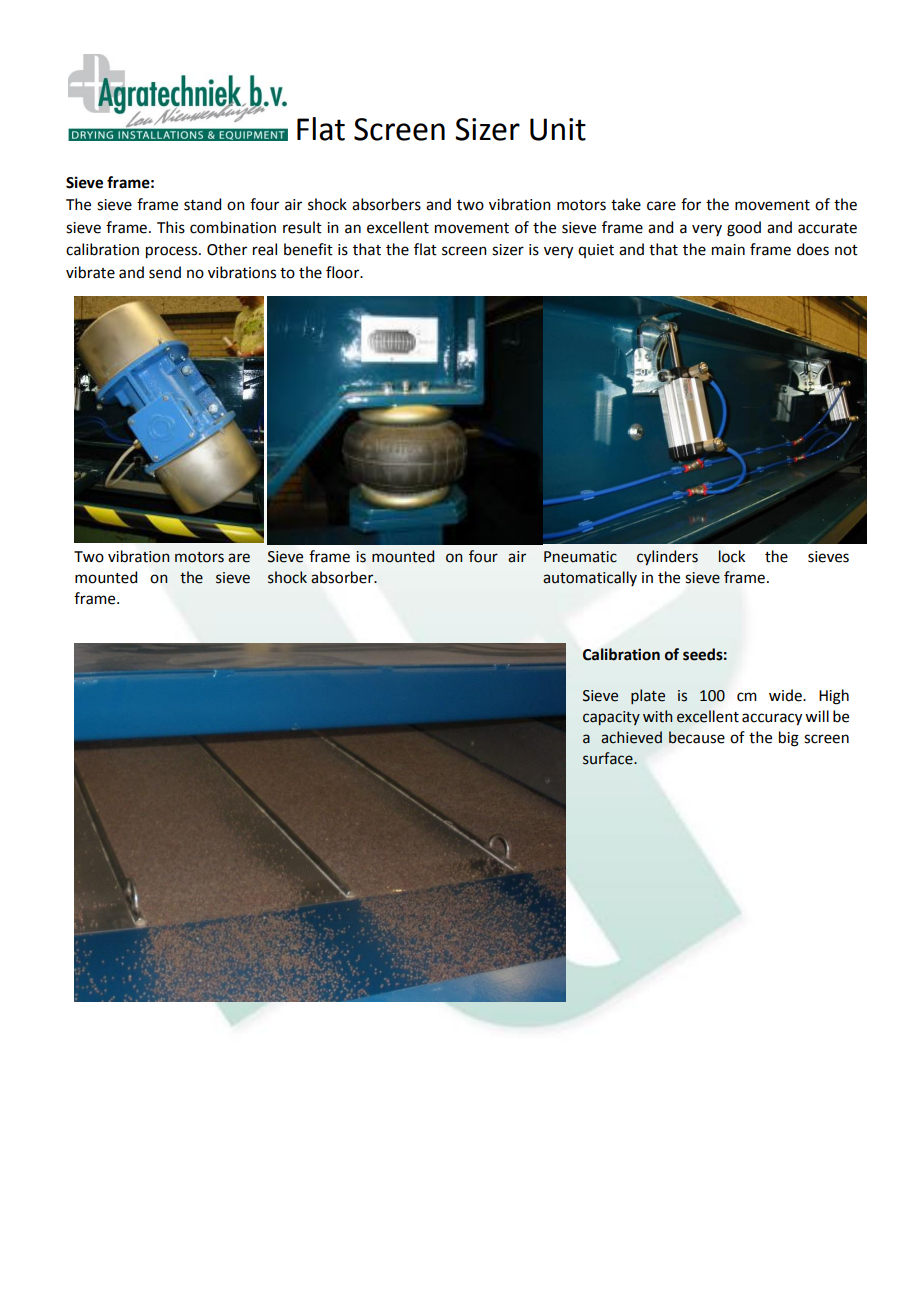 The width and height of the screenshot is (924, 1308). I want to click on Pneumatic, so click(580, 557).
